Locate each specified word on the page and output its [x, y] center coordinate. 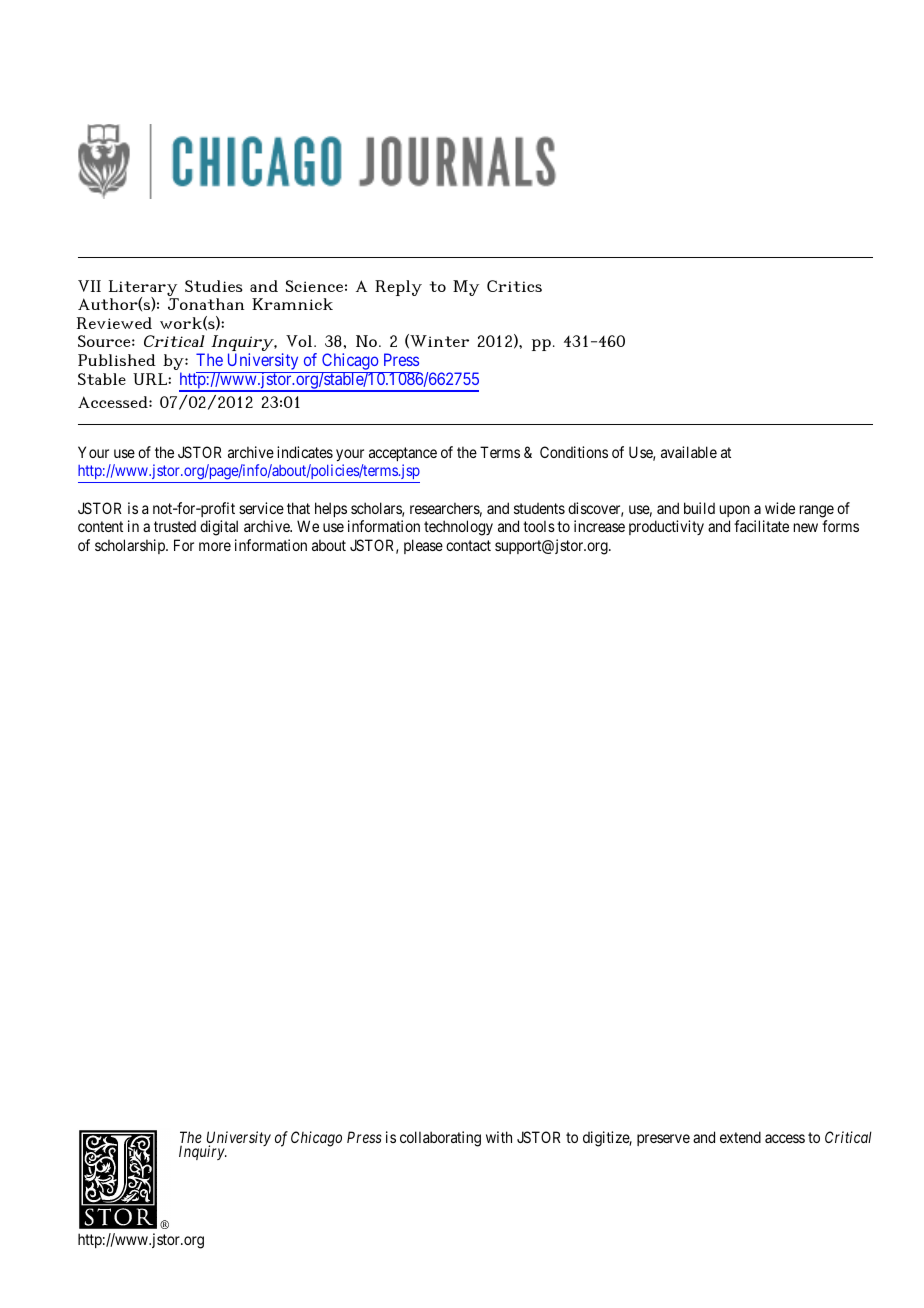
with [499, 1137]
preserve [663, 1140]
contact [468, 545]
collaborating [440, 1139]
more [215, 546]
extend [740, 1137]
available [689, 452]
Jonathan [206, 304]
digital [219, 528]
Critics [514, 286]
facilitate [761, 526]
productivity [666, 527]
